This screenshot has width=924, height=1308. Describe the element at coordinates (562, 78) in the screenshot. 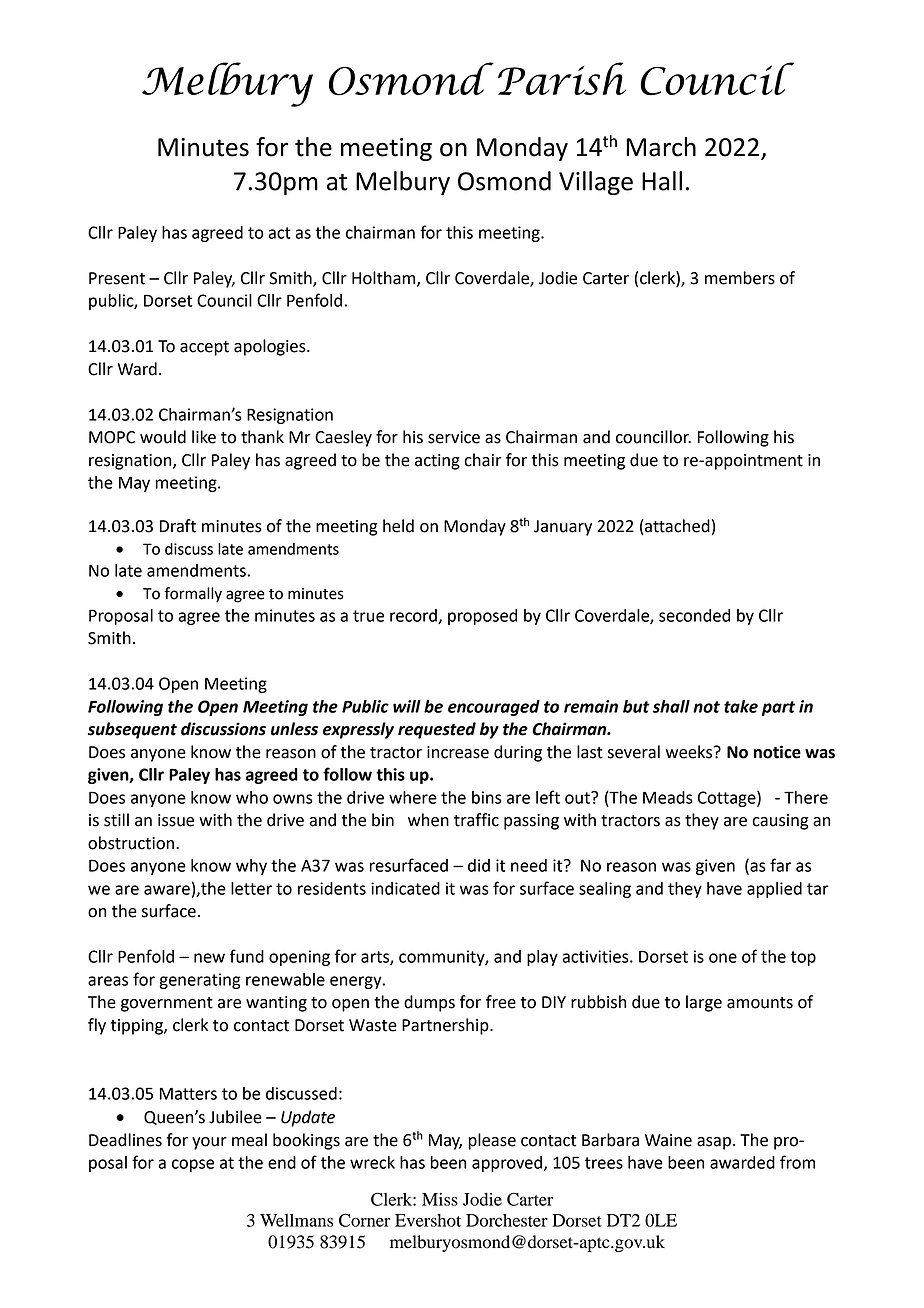

I see `Parish` at that location.
